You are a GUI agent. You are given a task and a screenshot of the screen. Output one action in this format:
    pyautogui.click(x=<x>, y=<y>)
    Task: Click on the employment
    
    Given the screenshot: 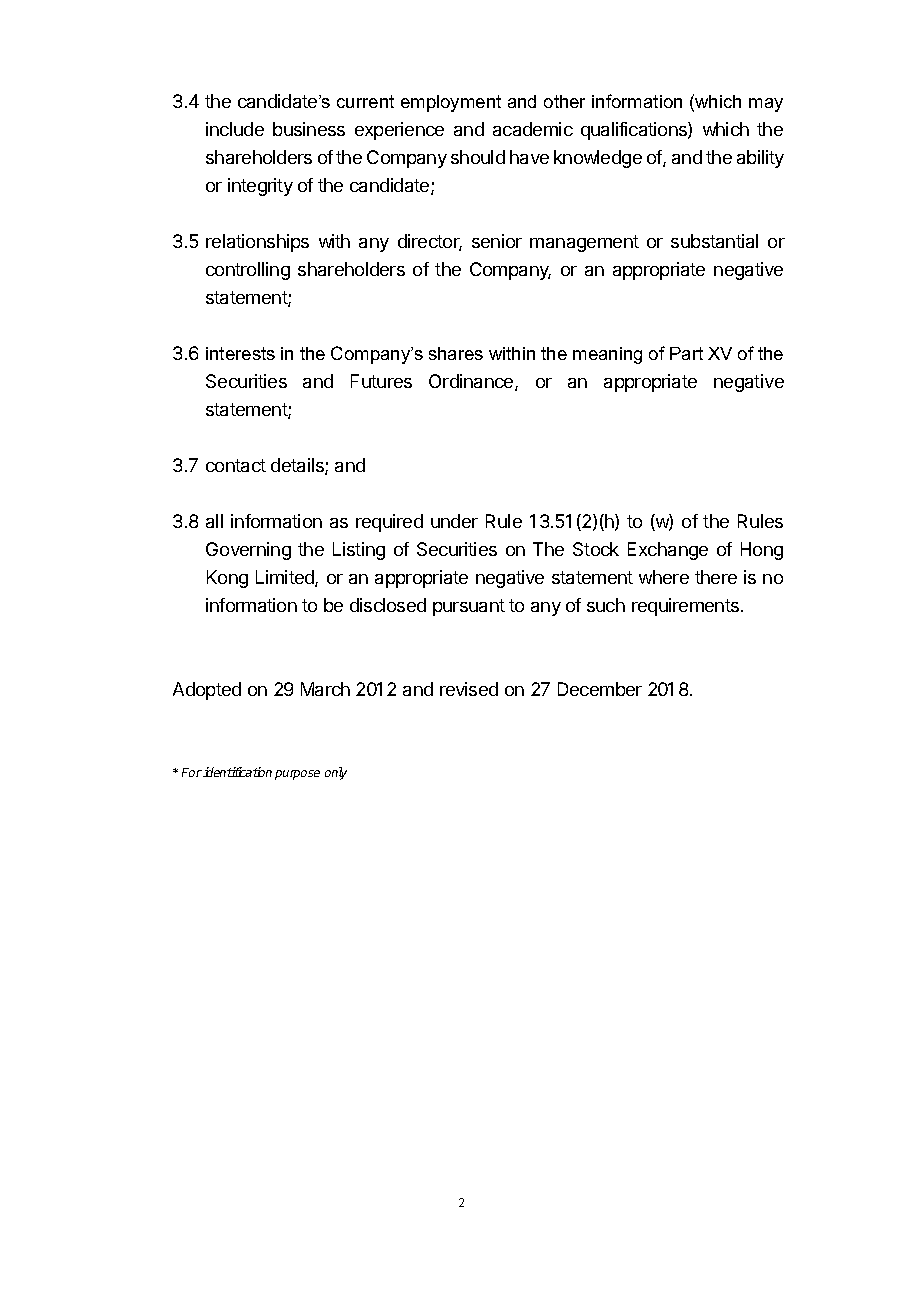 What is the action you would take?
    pyautogui.click(x=451, y=103)
